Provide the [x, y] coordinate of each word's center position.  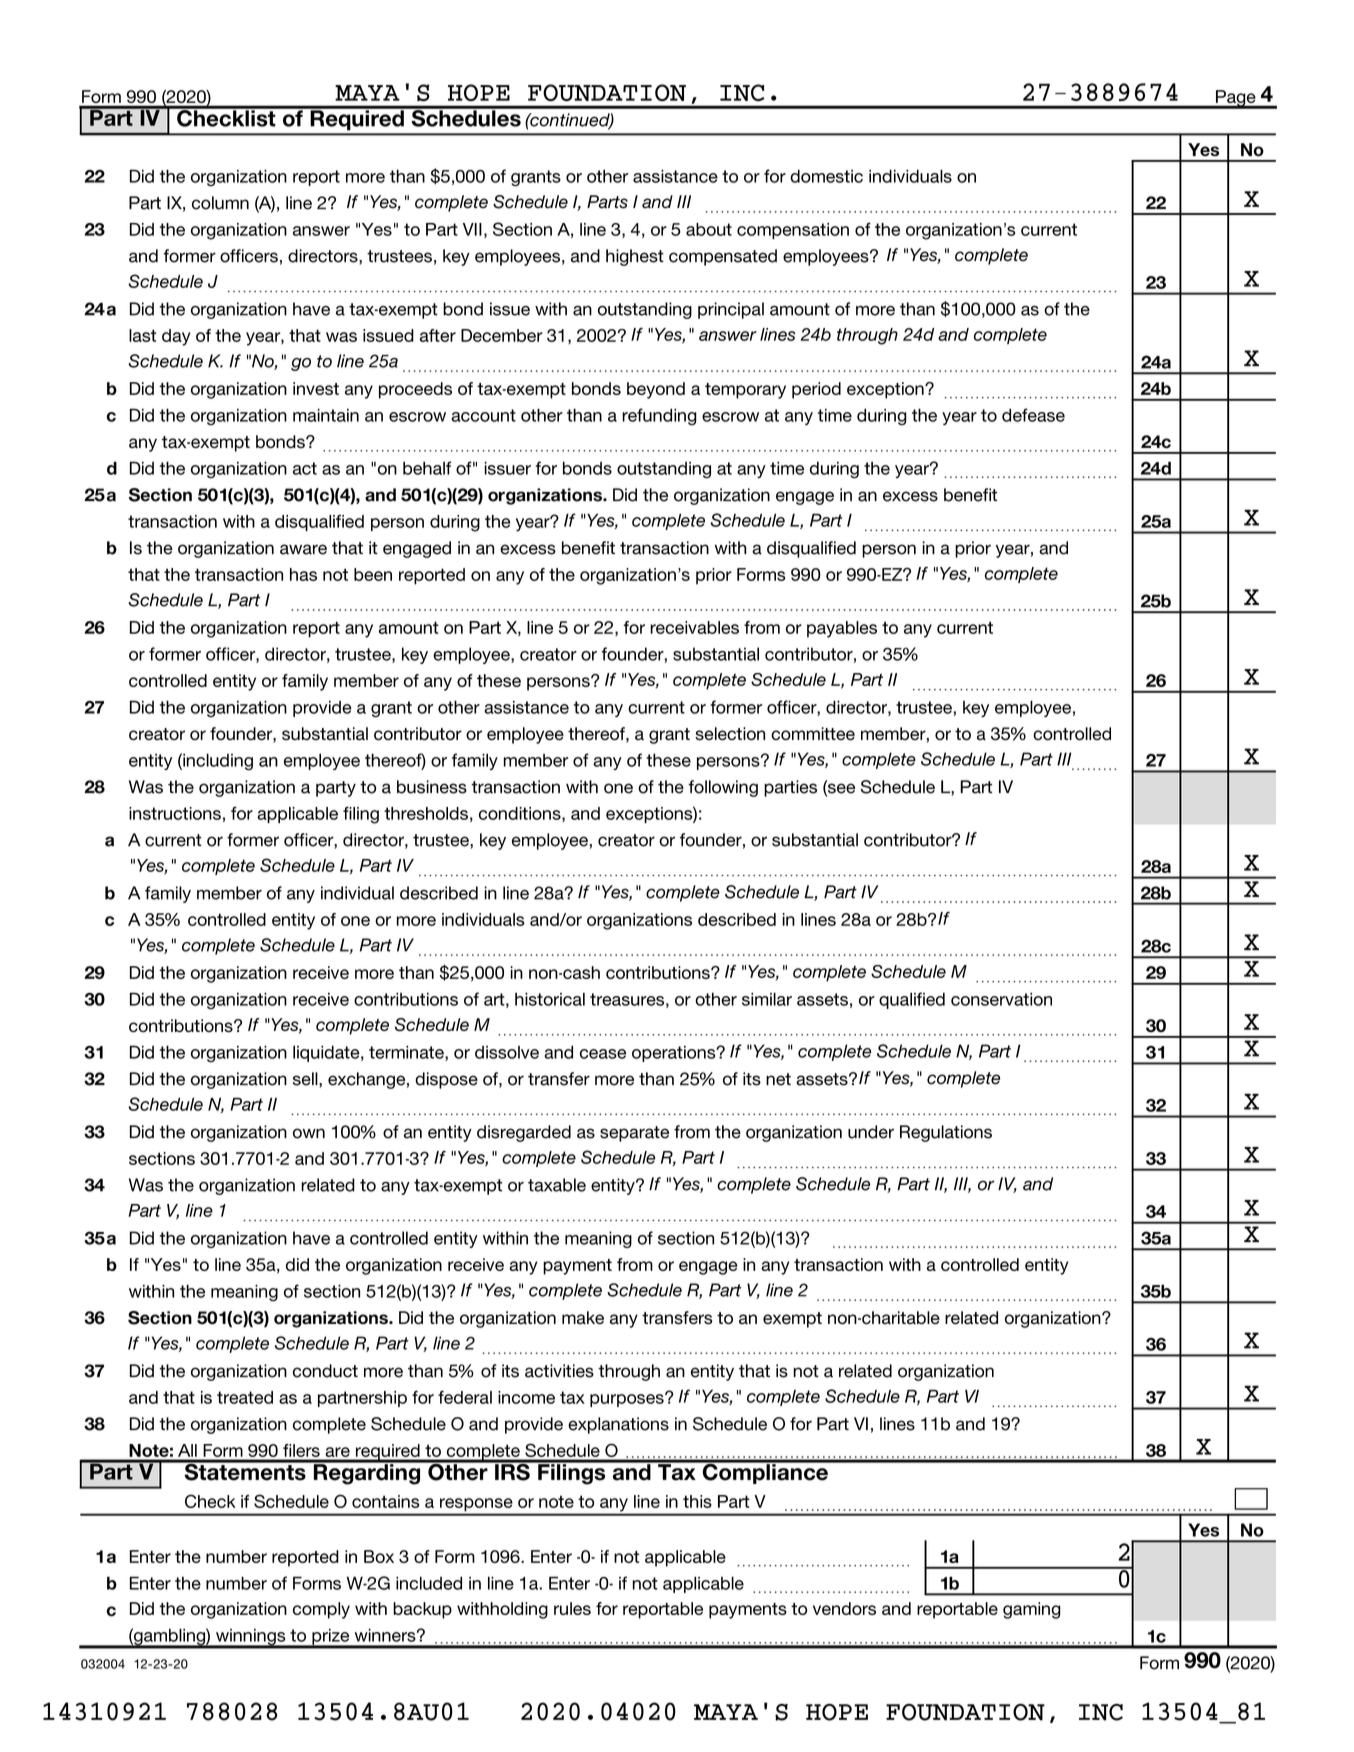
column [220, 203]
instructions [175, 813]
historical [550, 999]
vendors [844, 1608]
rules [572, 1608]
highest [635, 257]
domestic [826, 176]
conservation [1001, 999]
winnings [251, 1638]
